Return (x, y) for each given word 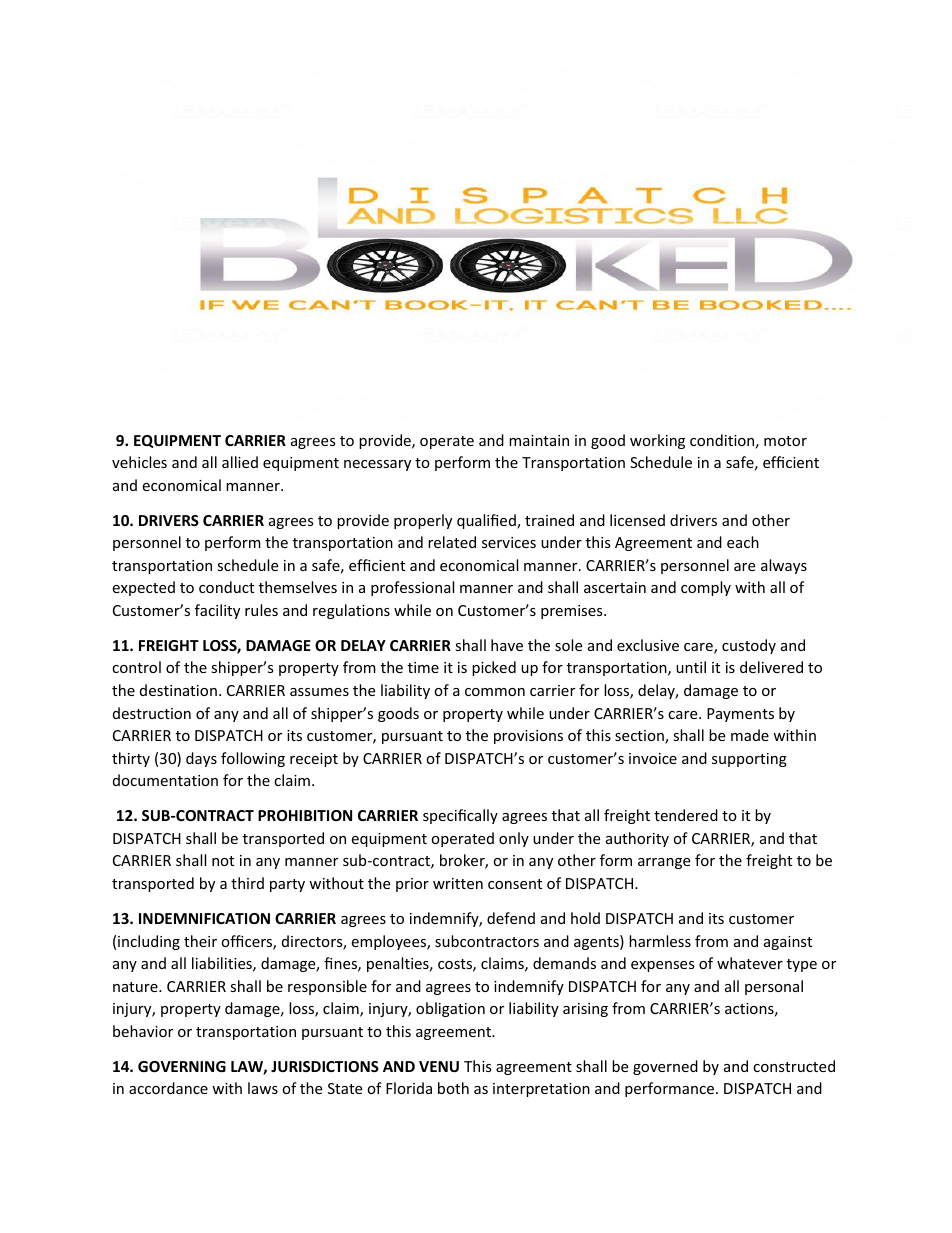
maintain (539, 440)
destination (178, 690)
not (223, 861)
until (691, 667)
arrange (664, 863)
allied (240, 462)
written (458, 883)
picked (494, 668)
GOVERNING (182, 1066)
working (657, 441)
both (453, 1088)
